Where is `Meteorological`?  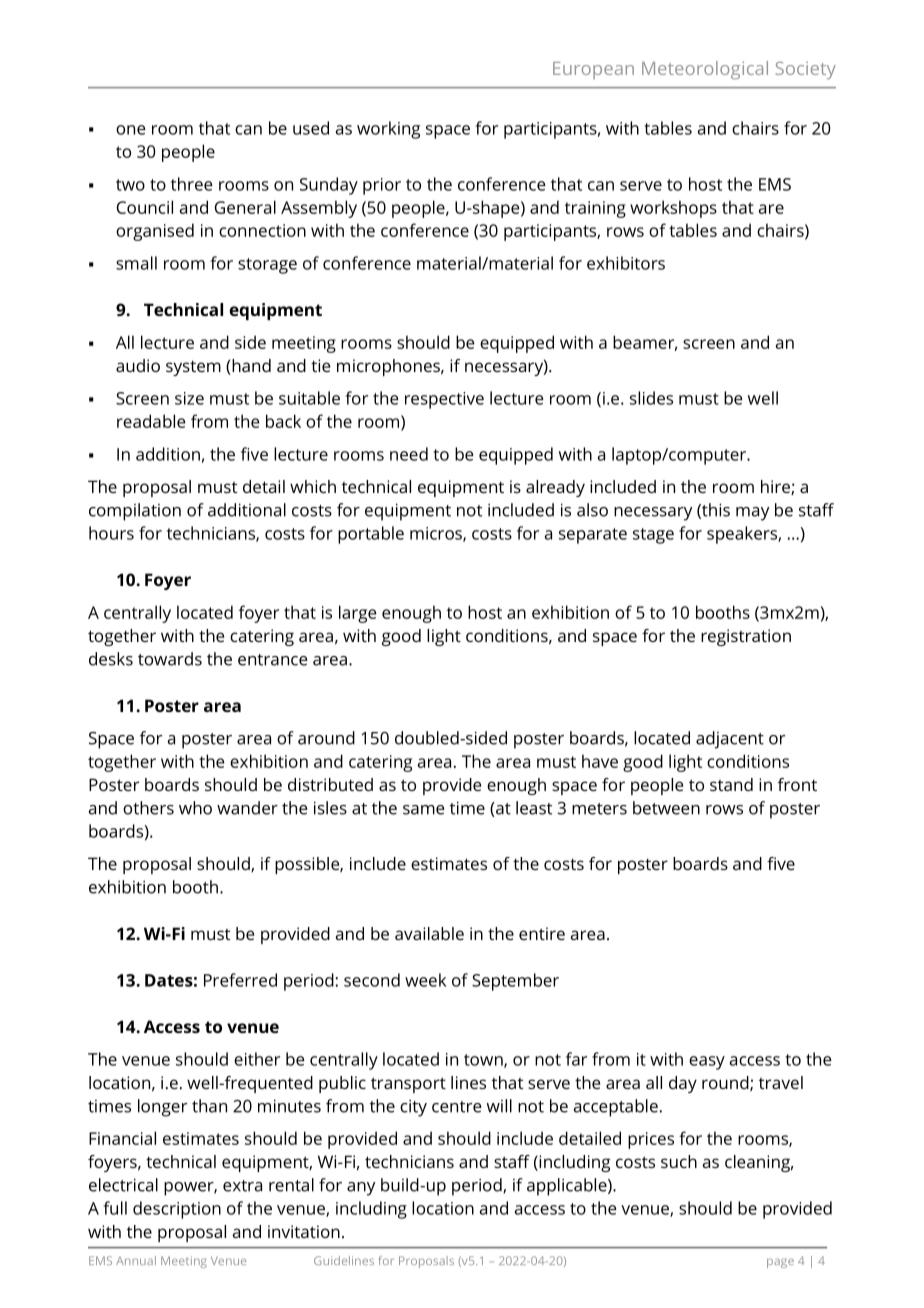 Meteorological is located at coordinates (705, 70).
